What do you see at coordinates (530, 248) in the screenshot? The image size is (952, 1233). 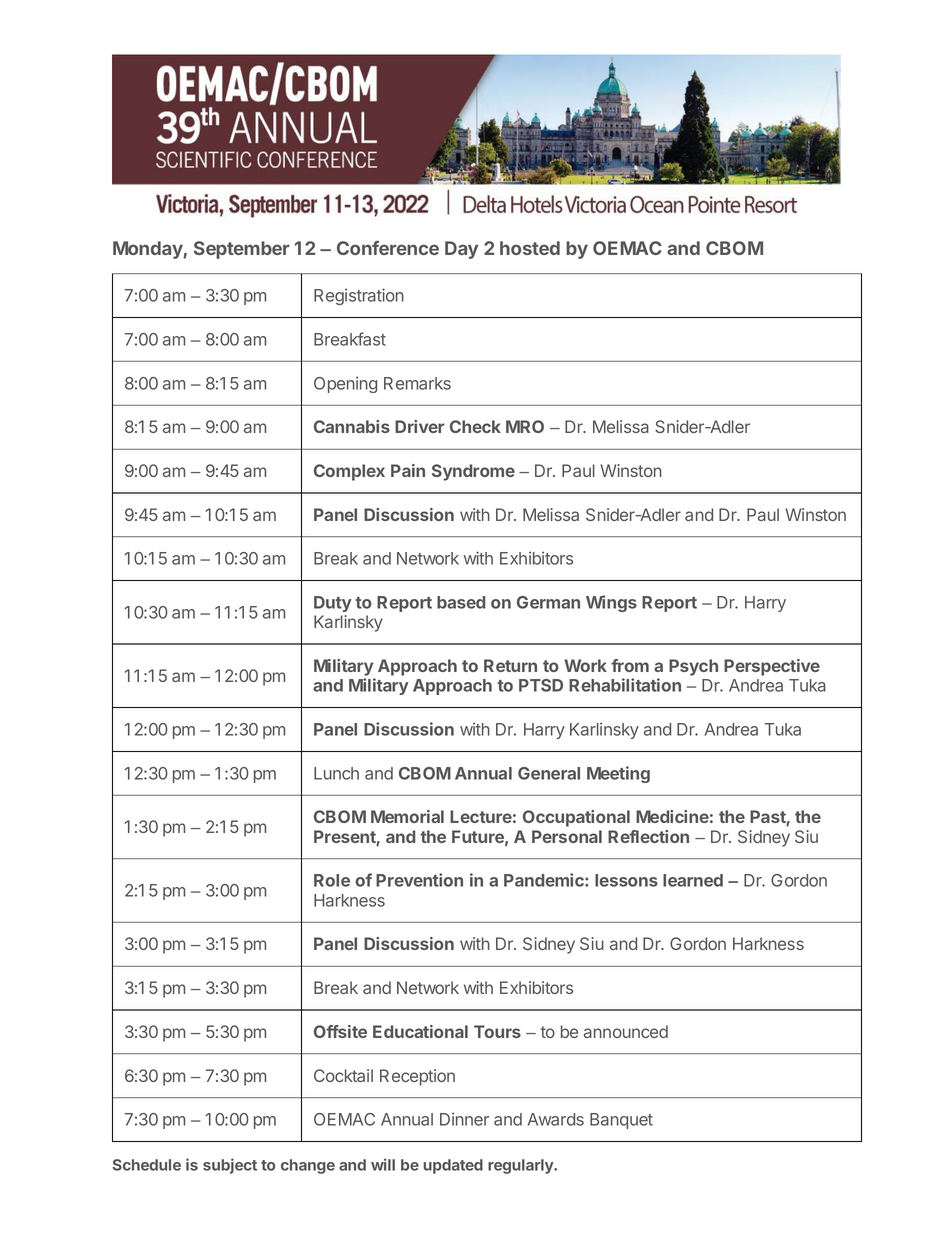 I see `hosted` at bounding box center [530, 248].
